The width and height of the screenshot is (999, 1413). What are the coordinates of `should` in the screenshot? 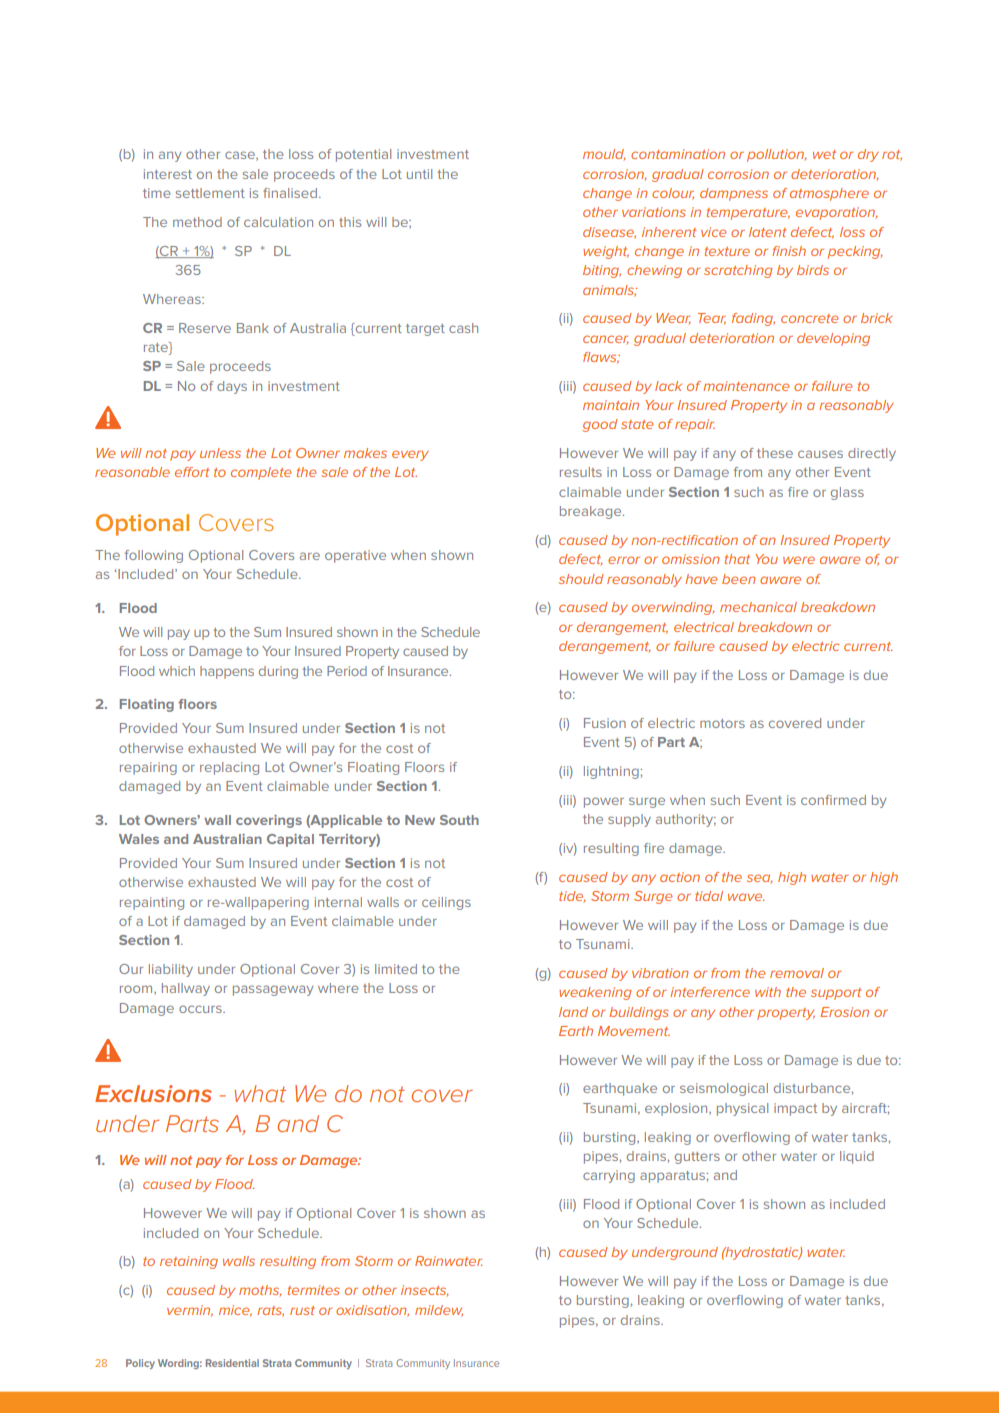 It's located at (581, 579).
